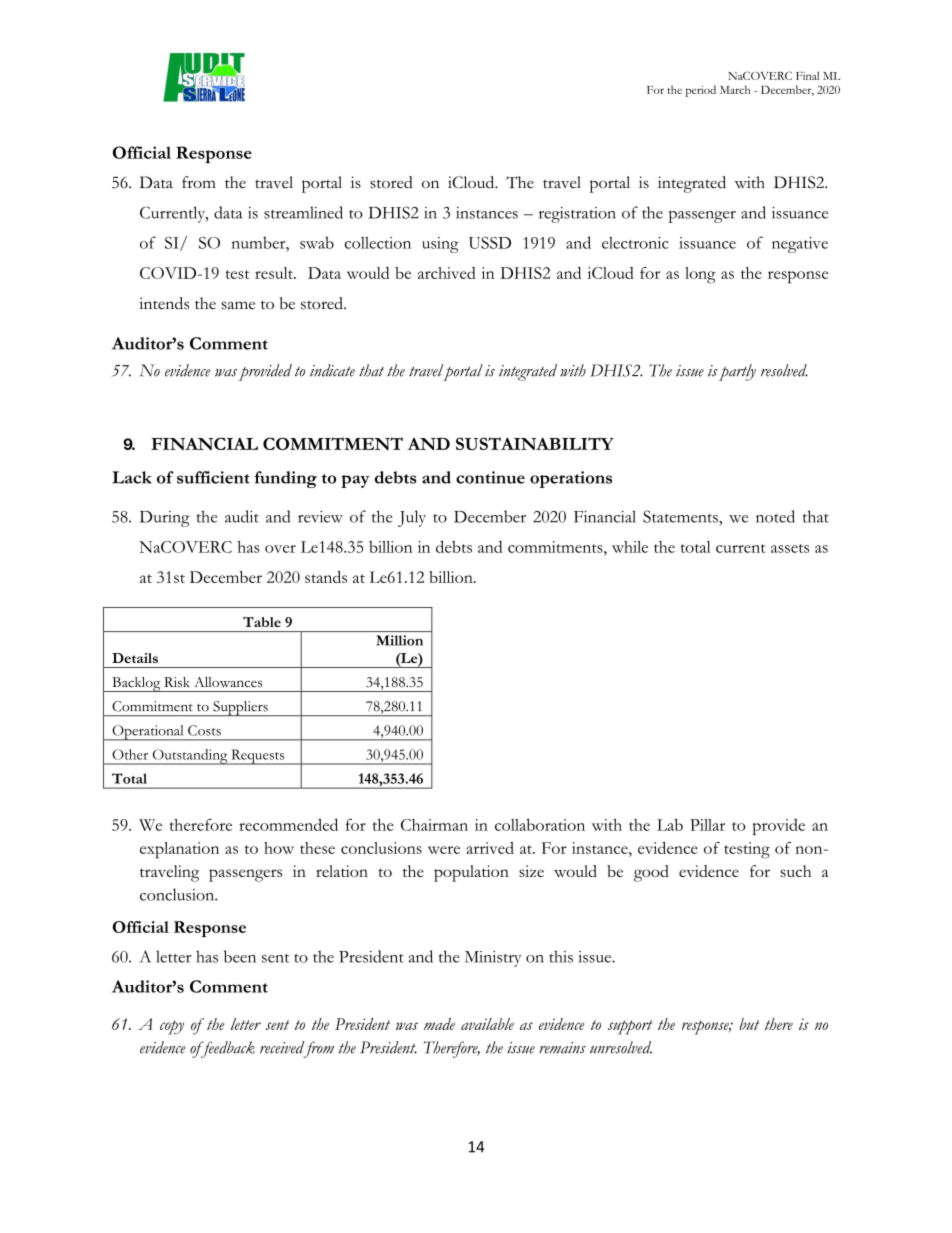 The height and width of the document is (1233, 952). What do you see at coordinates (303, 212) in the document?
I see `streamlined` at bounding box center [303, 212].
